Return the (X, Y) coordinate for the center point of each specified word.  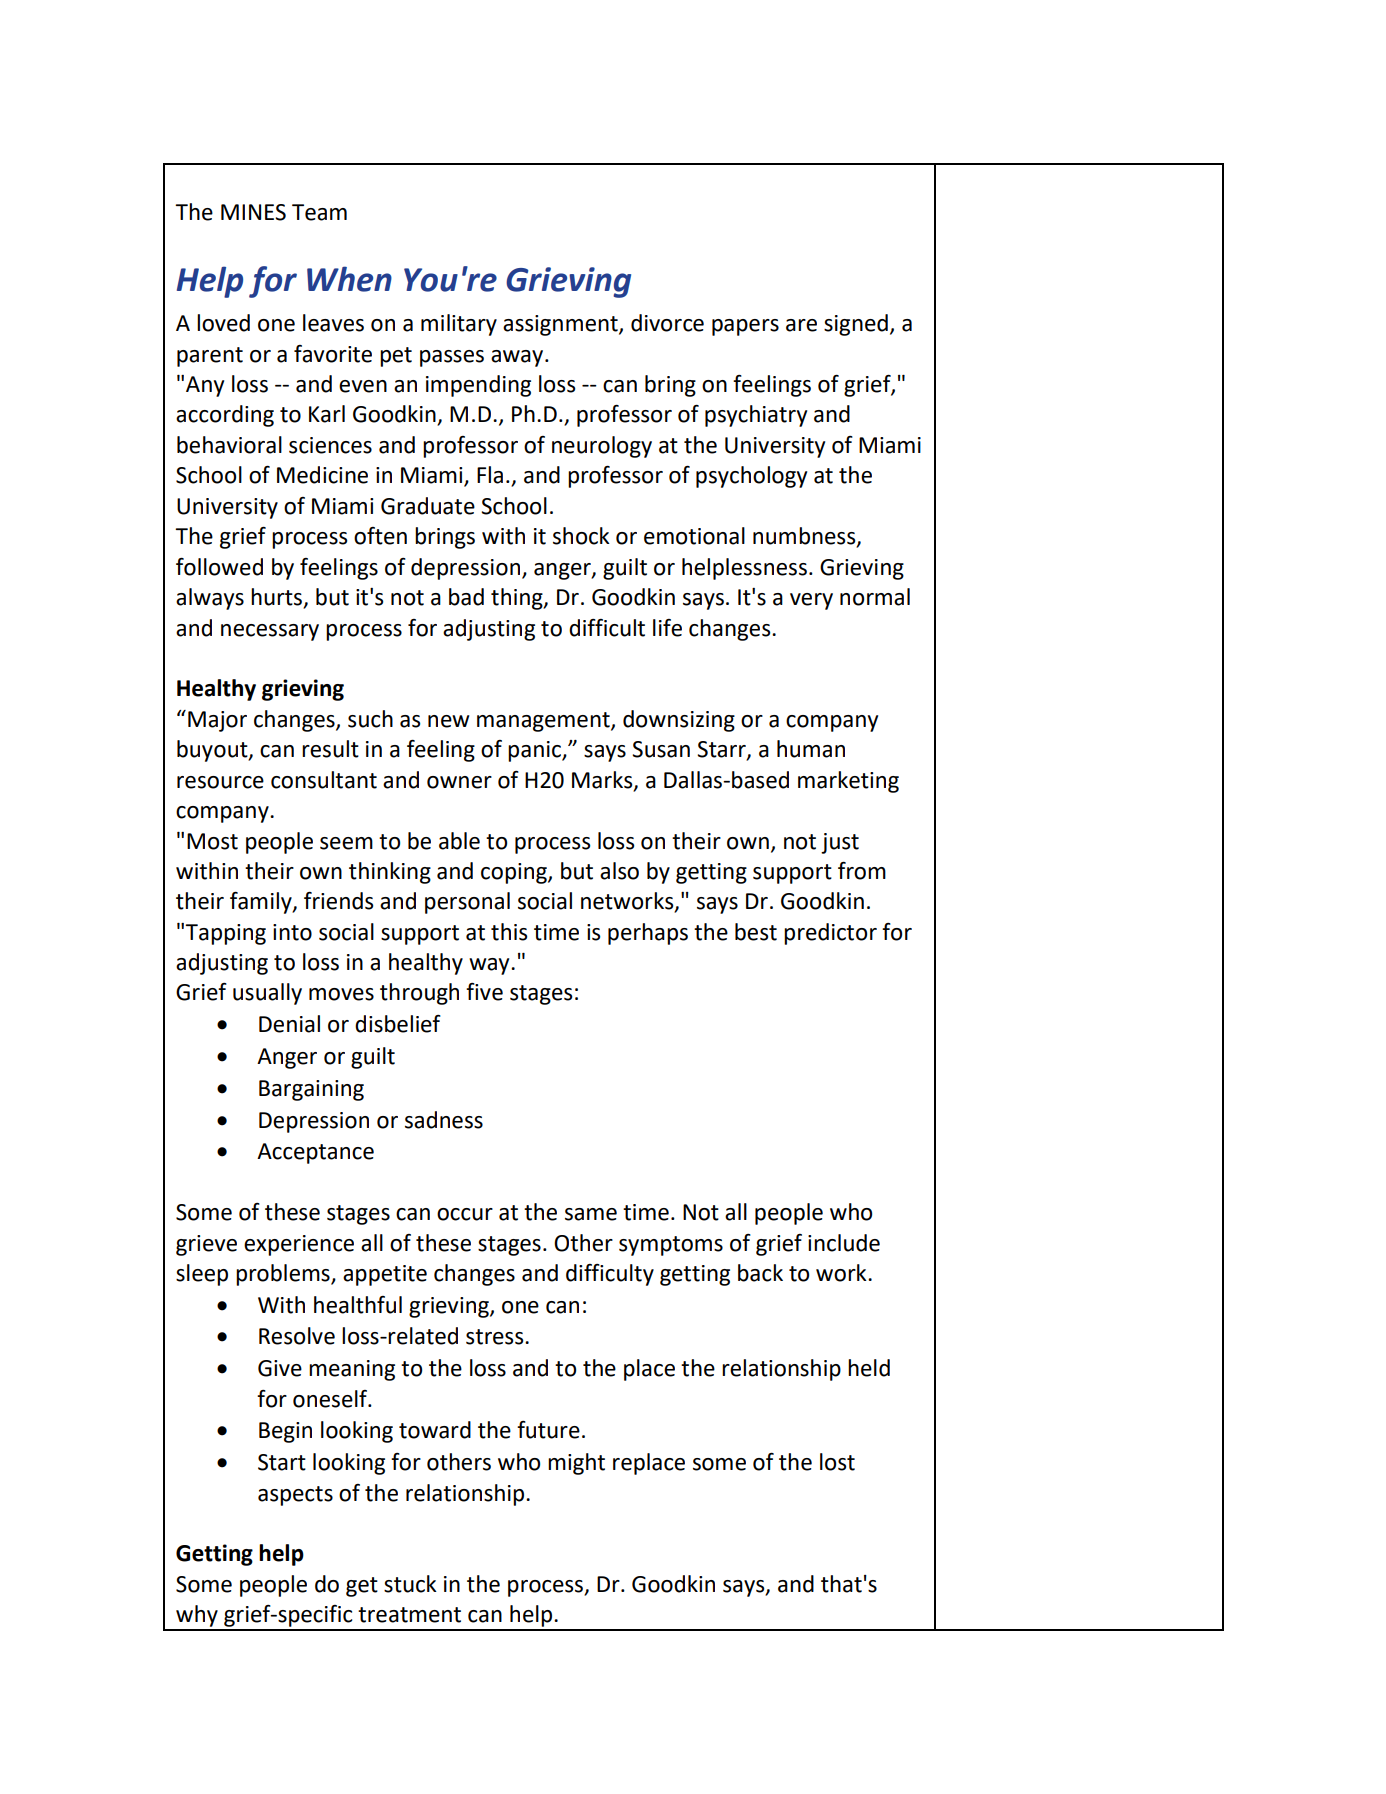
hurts (278, 598)
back (760, 1273)
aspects (295, 1496)
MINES (253, 212)
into (292, 932)
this (509, 932)
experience (299, 1245)
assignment (561, 325)
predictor (830, 934)
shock (581, 536)
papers (745, 327)
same (591, 1214)
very (811, 601)
